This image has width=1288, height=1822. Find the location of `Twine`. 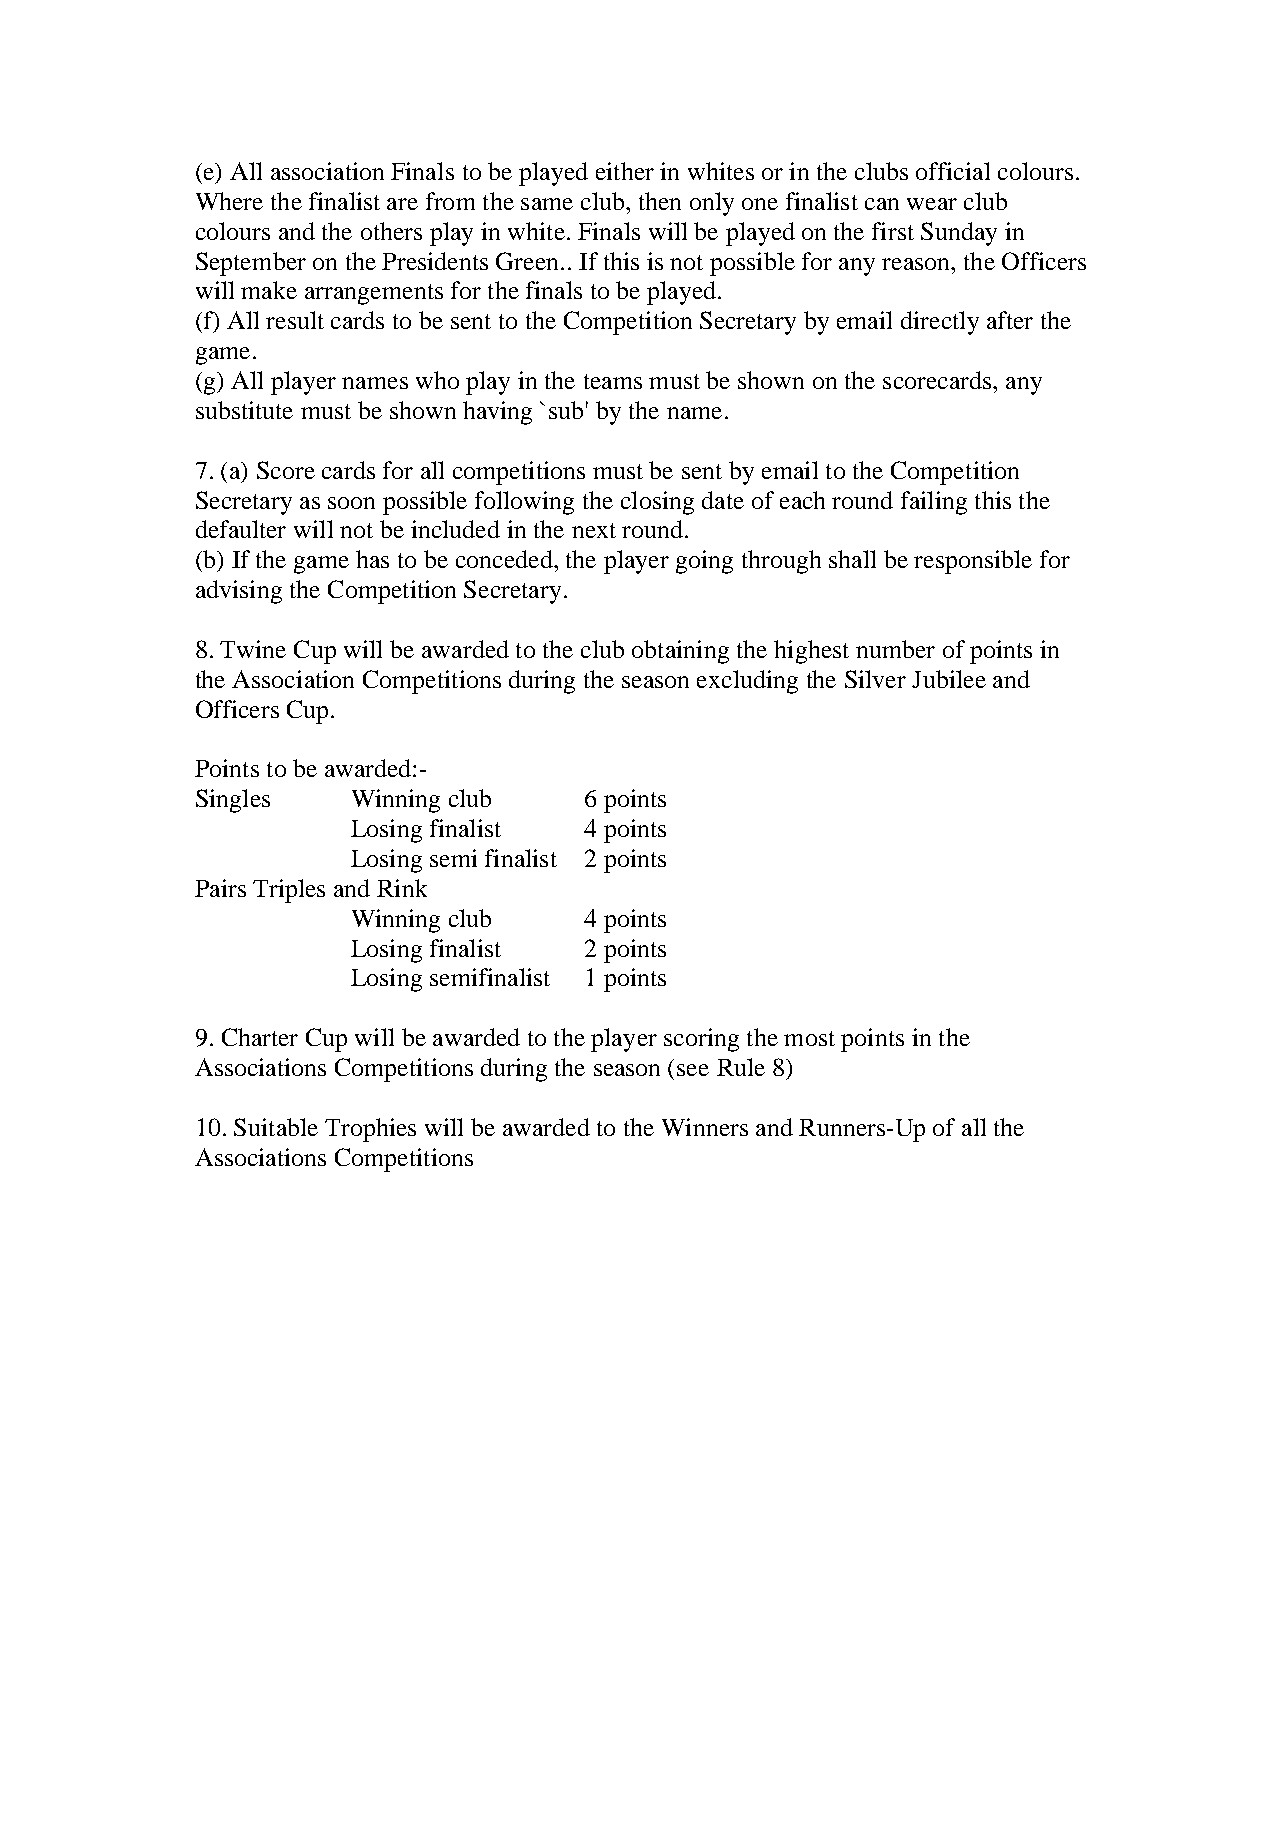

Twine is located at coordinates (253, 649).
